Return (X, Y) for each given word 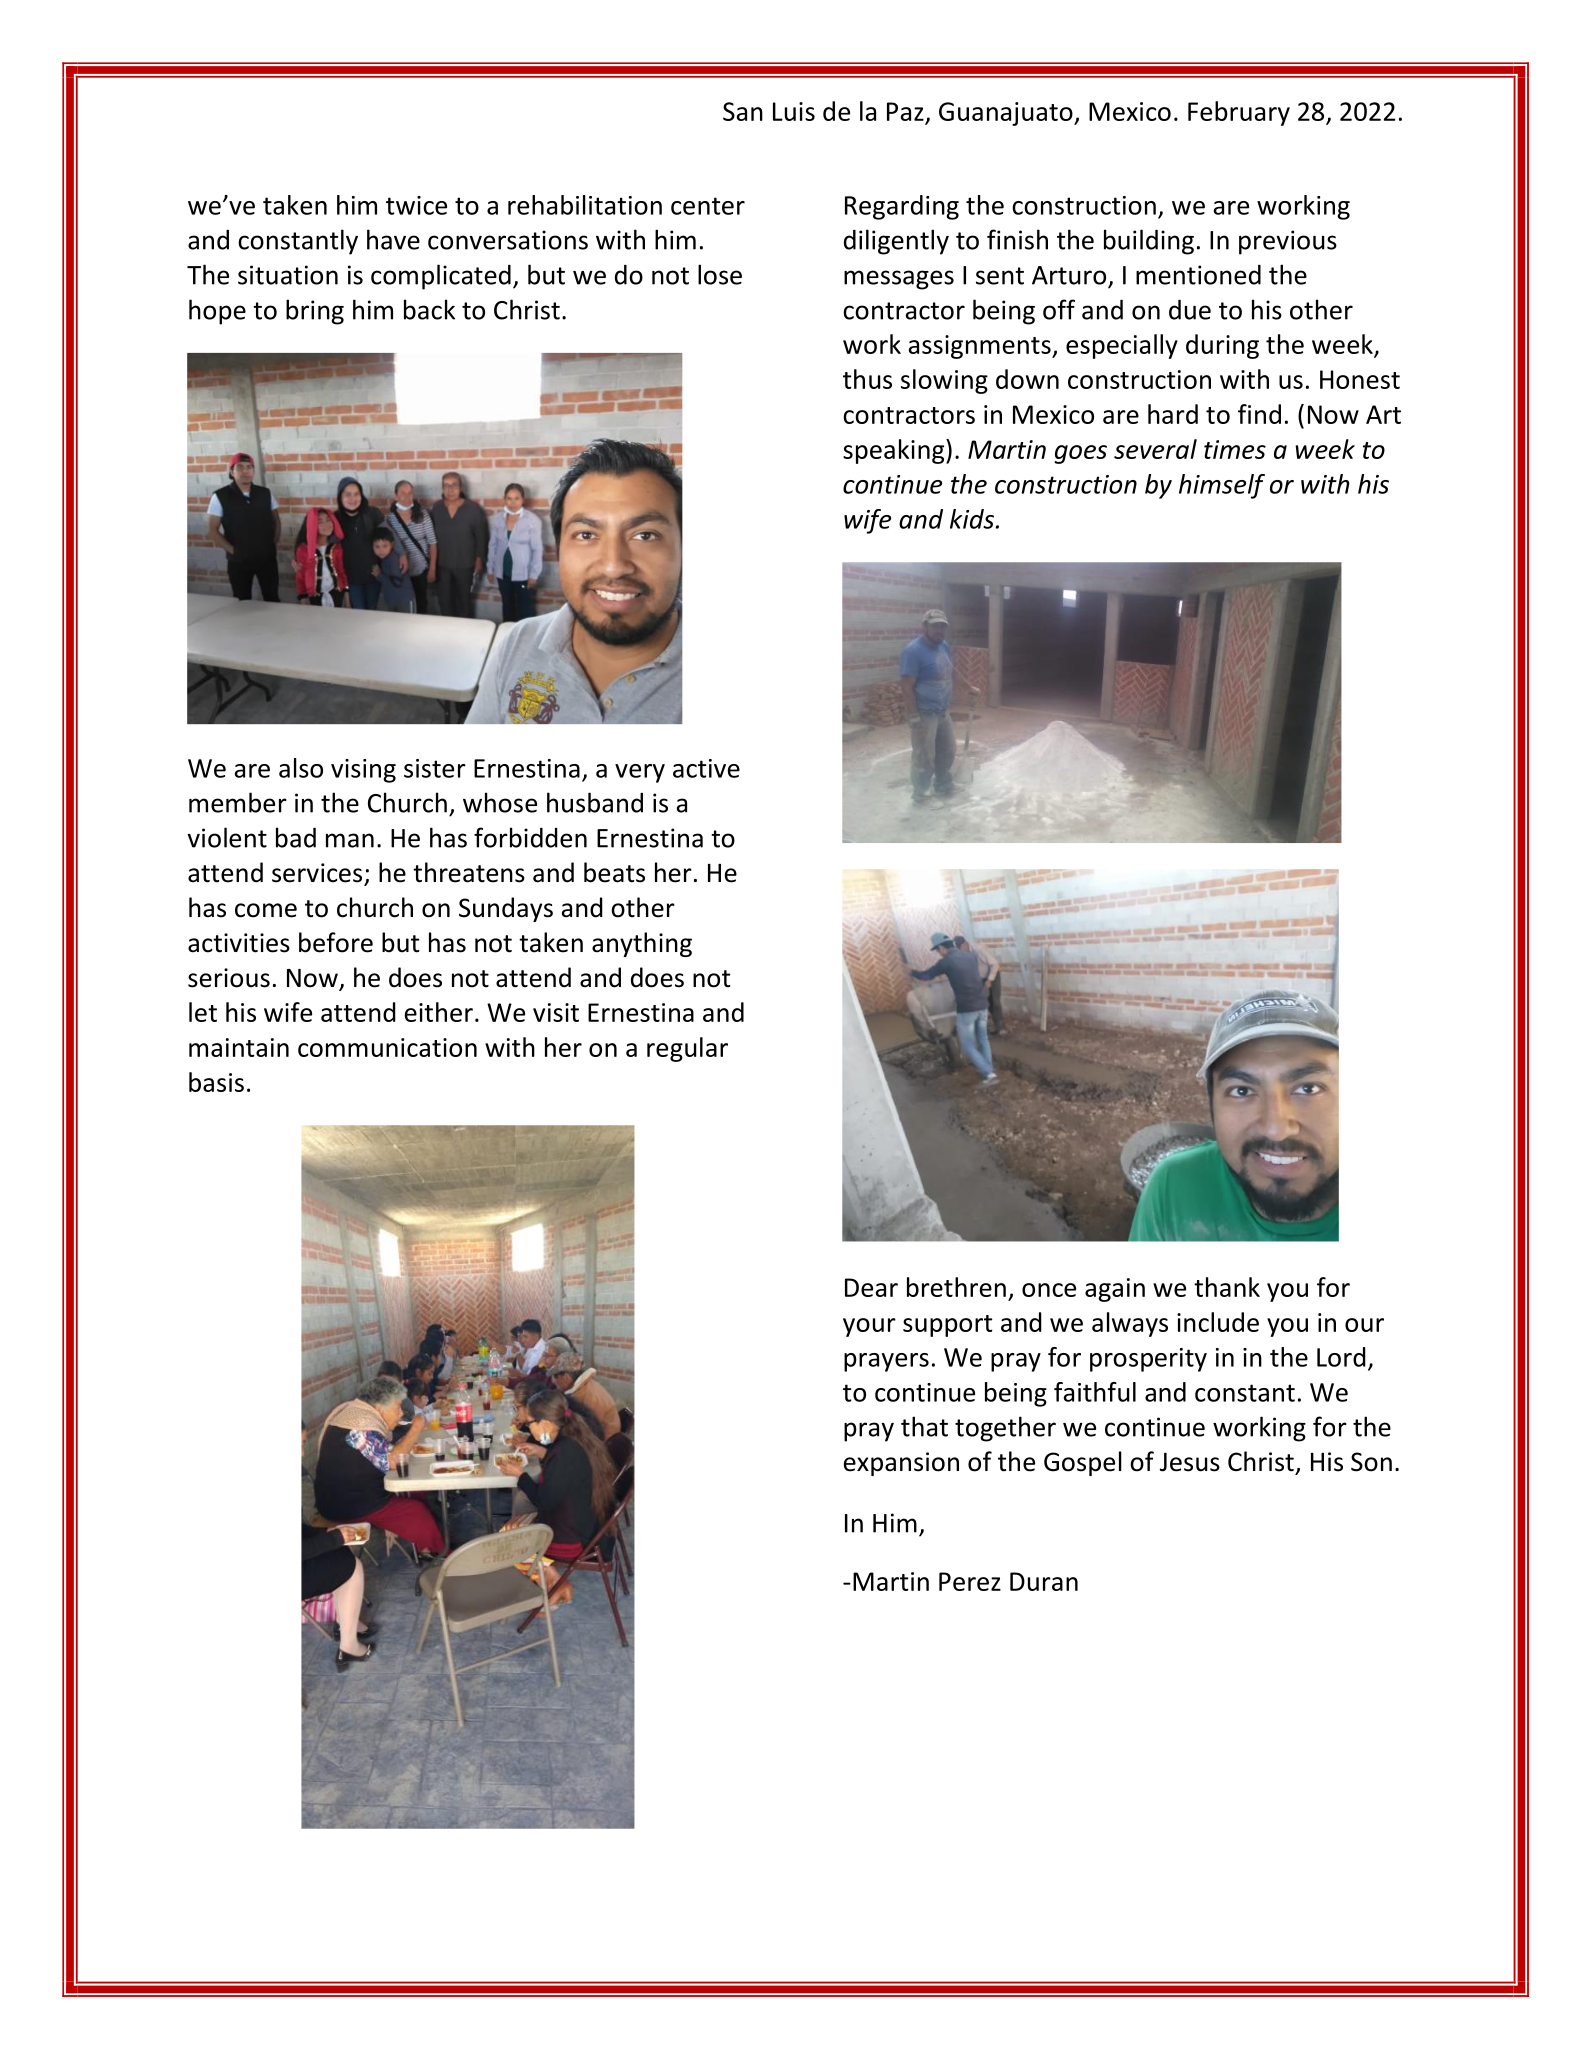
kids (973, 519)
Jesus (1190, 1462)
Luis (794, 111)
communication (387, 1047)
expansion (901, 1464)
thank (1227, 1287)
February (1239, 113)
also (301, 768)
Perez (970, 1581)
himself (1222, 486)
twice (416, 205)
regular (687, 1049)
